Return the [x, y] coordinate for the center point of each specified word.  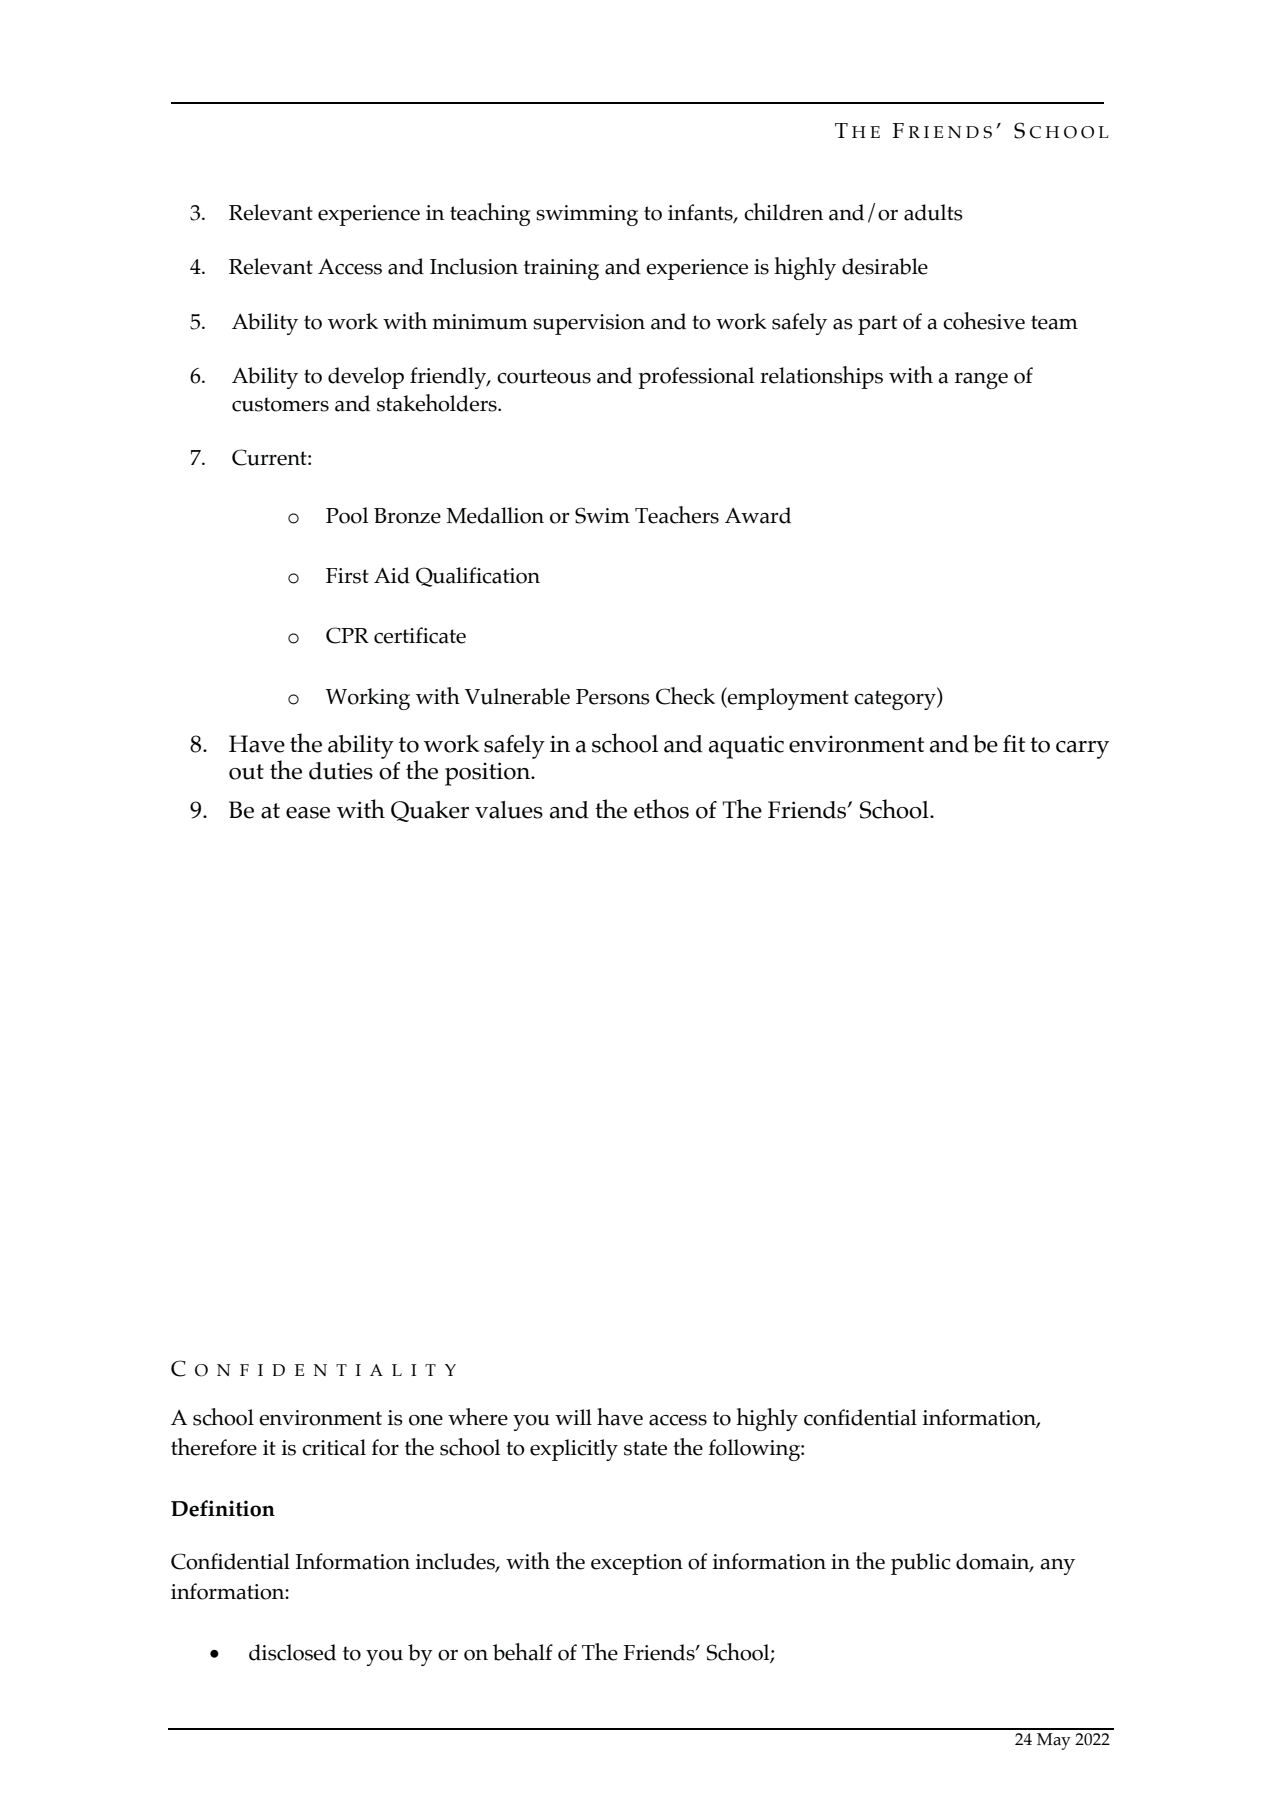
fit [1014, 743]
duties [341, 771]
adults [933, 212]
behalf [523, 1652]
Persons [613, 697]
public [920, 1564]
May [1054, 1741]
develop [366, 378]
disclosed [292, 1652]
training [561, 269]
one [426, 1420]
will [573, 1417]
